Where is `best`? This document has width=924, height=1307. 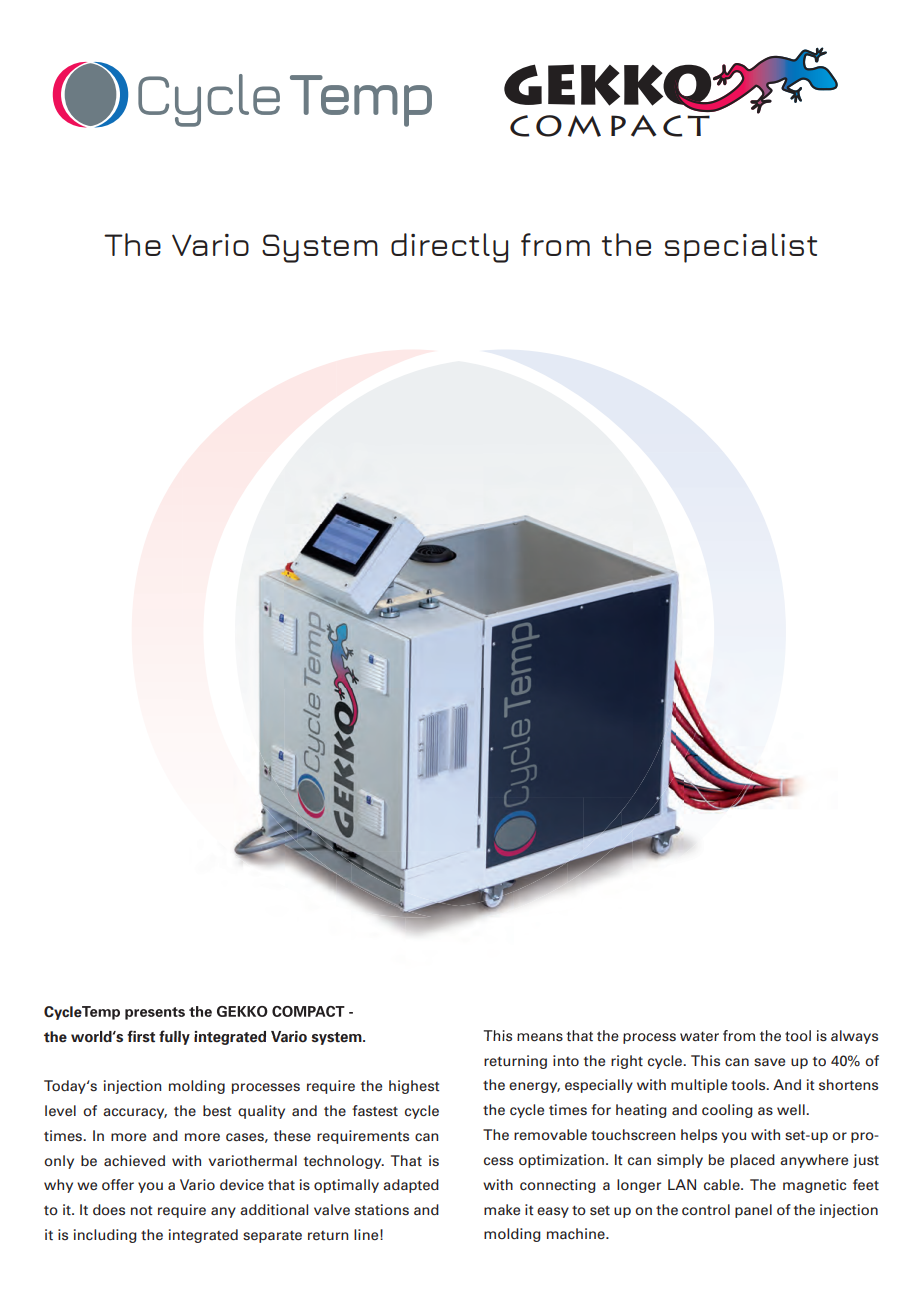
best is located at coordinates (217, 1110).
